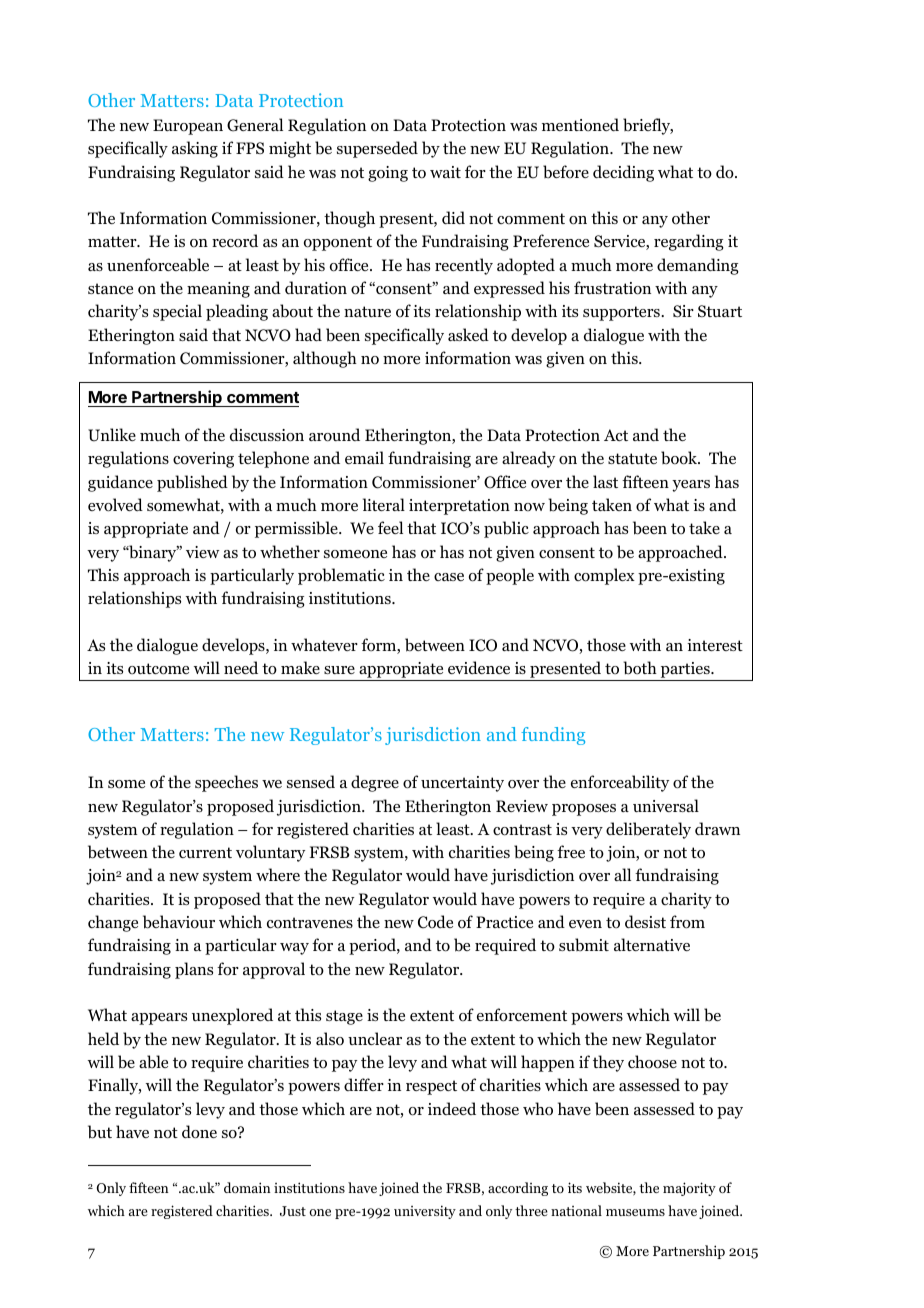 This screenshot has height=1308, width=924. I want to click on degree, so click(375, 783).
